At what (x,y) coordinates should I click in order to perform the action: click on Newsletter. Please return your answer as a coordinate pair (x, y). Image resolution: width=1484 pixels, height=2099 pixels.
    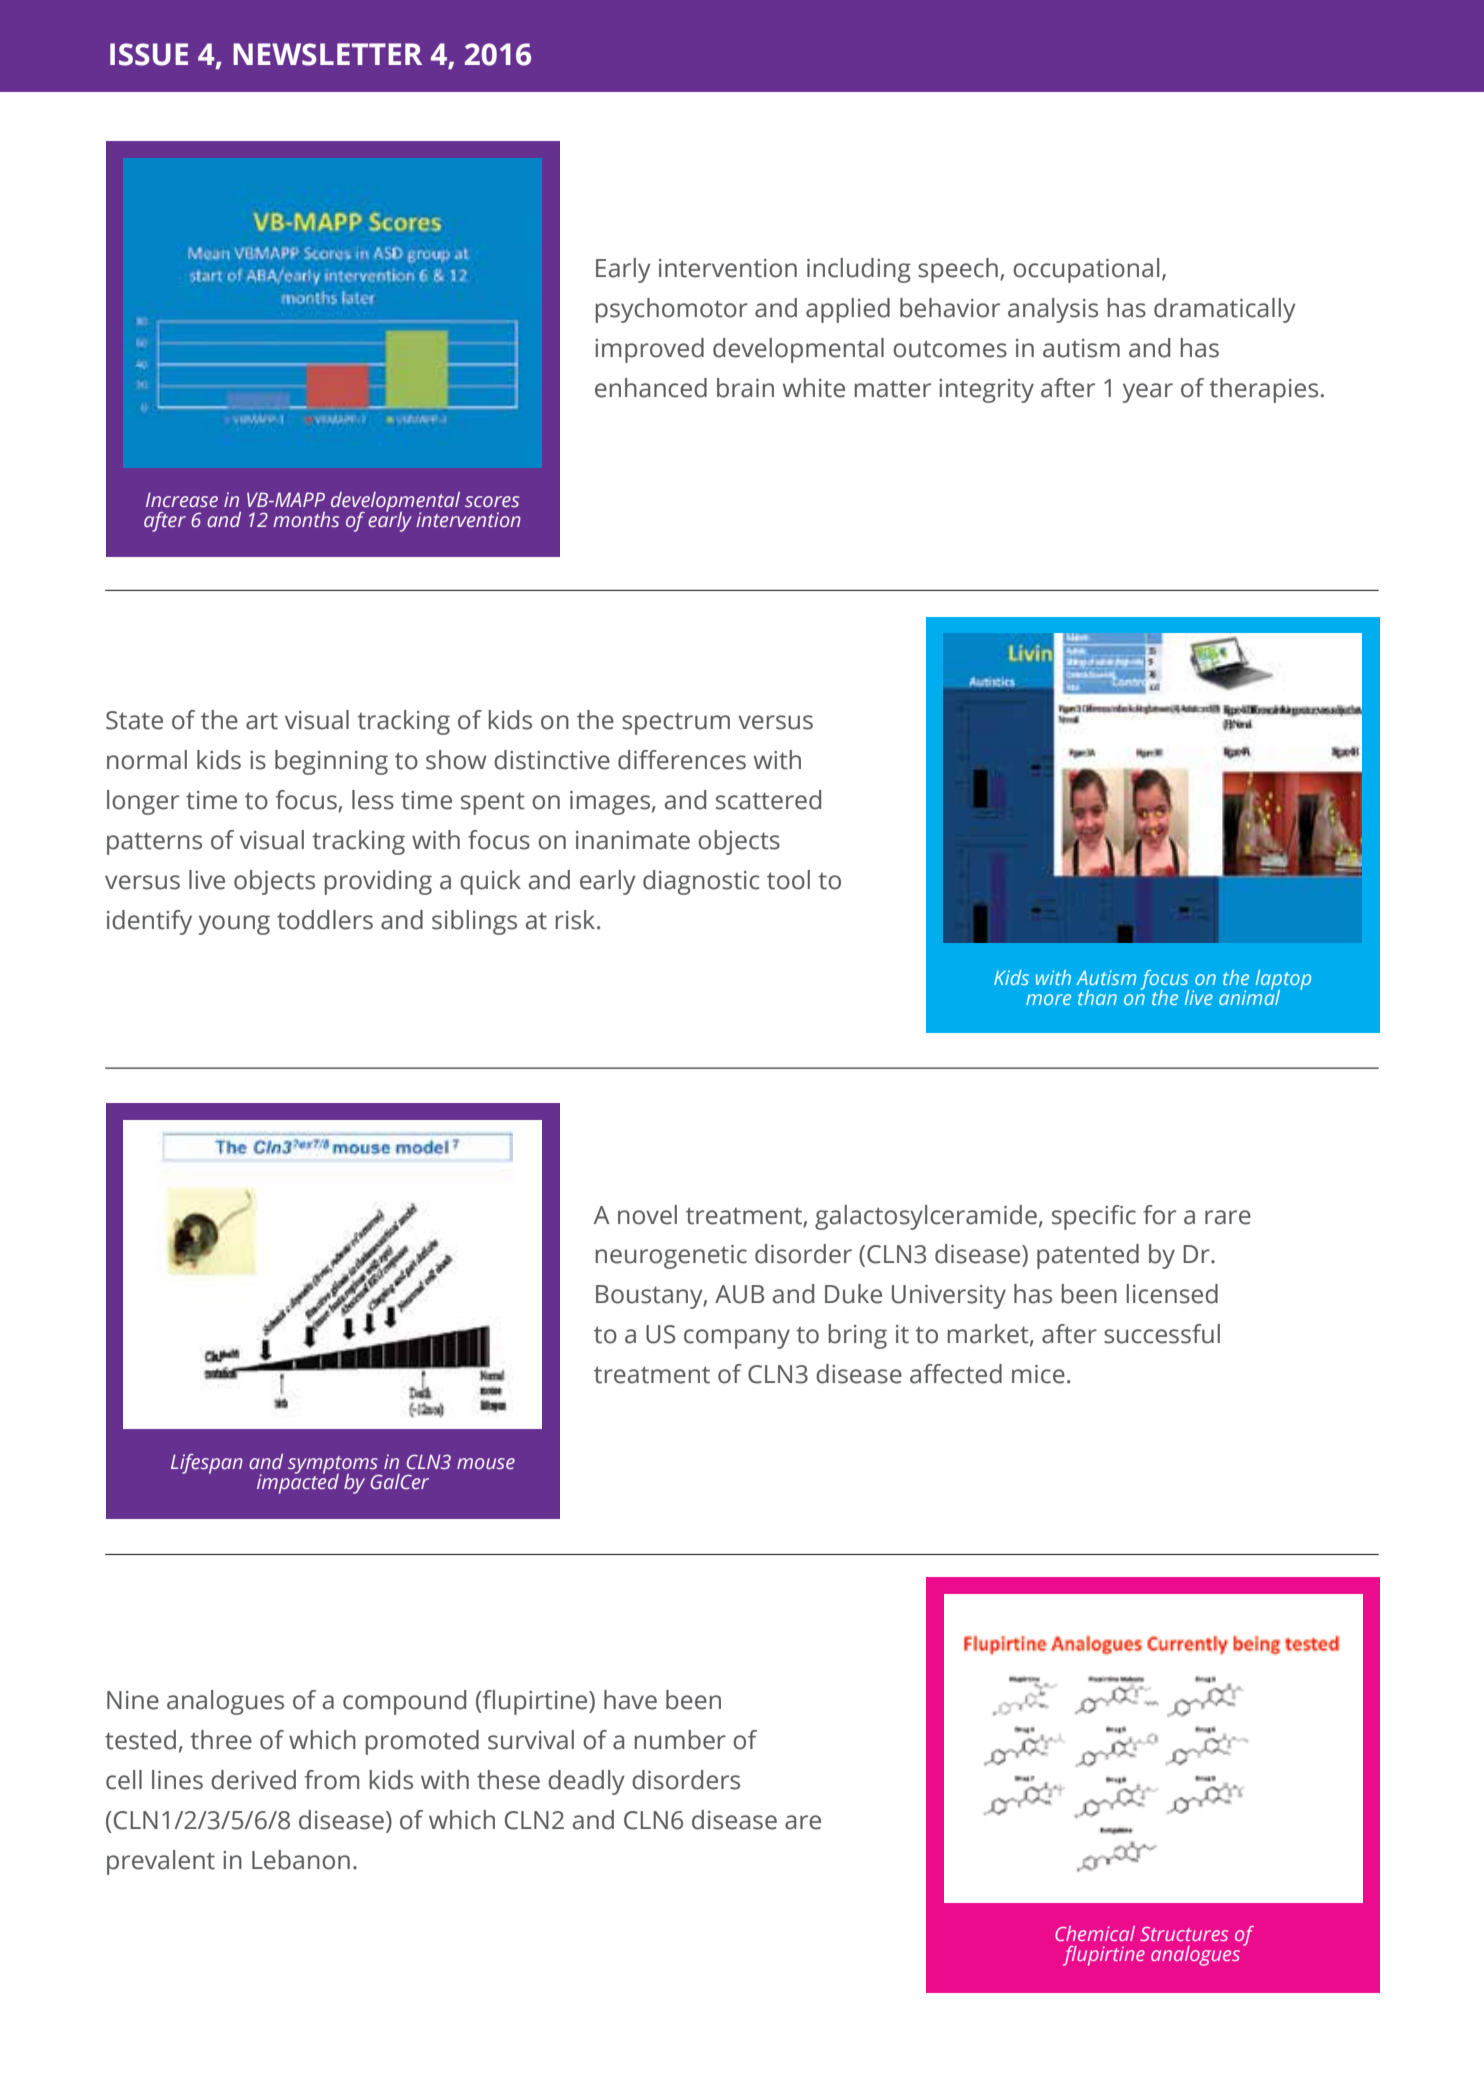
    Looking at the image, I should click on (327, 54).
